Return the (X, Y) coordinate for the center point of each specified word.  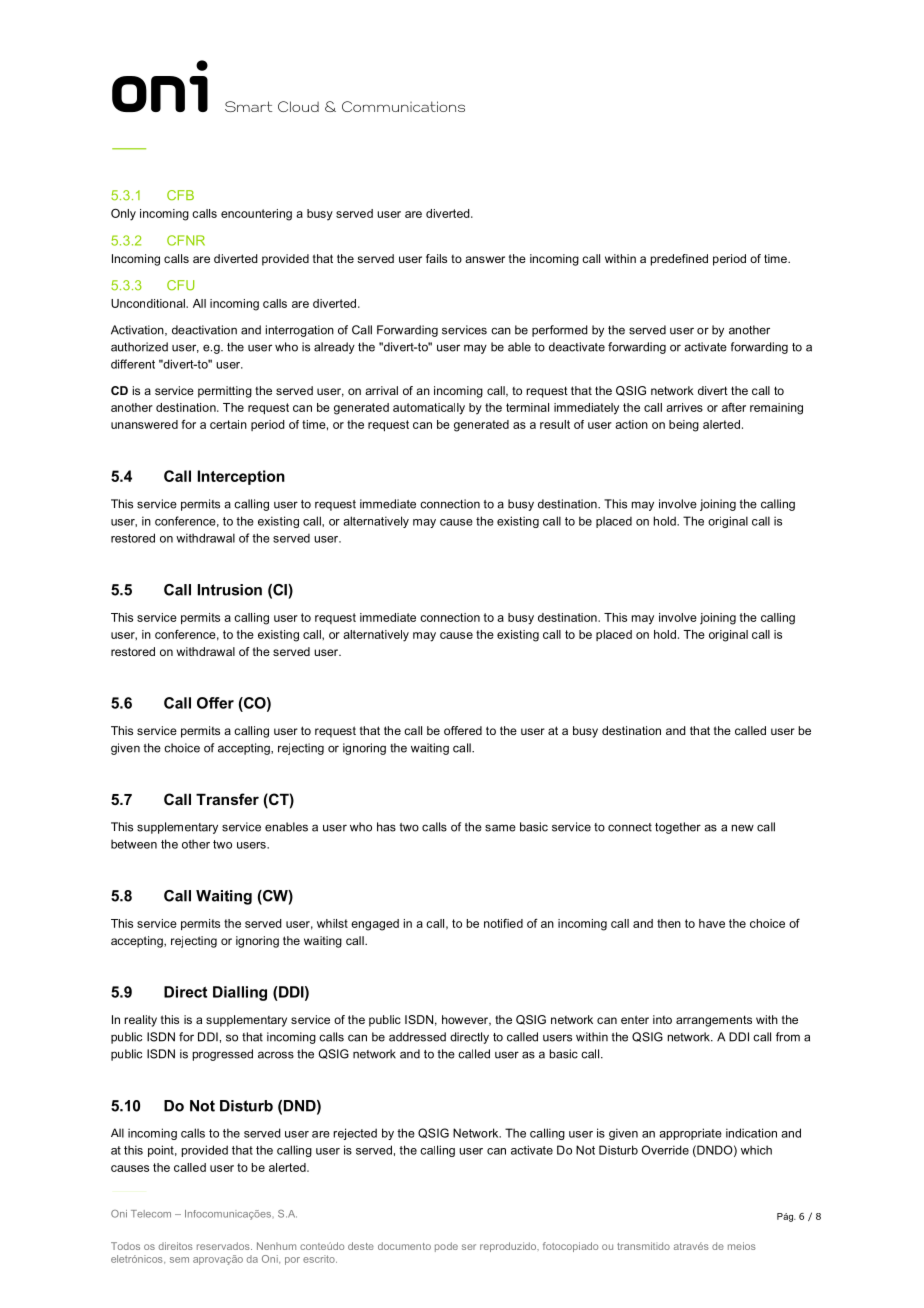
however (466, 1020)
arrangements (714, 1021)
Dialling (240, 993)
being (684, 426)
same (500, 828)
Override (665, 1150)
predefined (679, 260)
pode (446, 1247)
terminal (527, 407)
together (678, 828)
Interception (241, 477)
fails (436, 258)
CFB (180, 195)
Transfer (227, 799)
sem (179, 1260)
